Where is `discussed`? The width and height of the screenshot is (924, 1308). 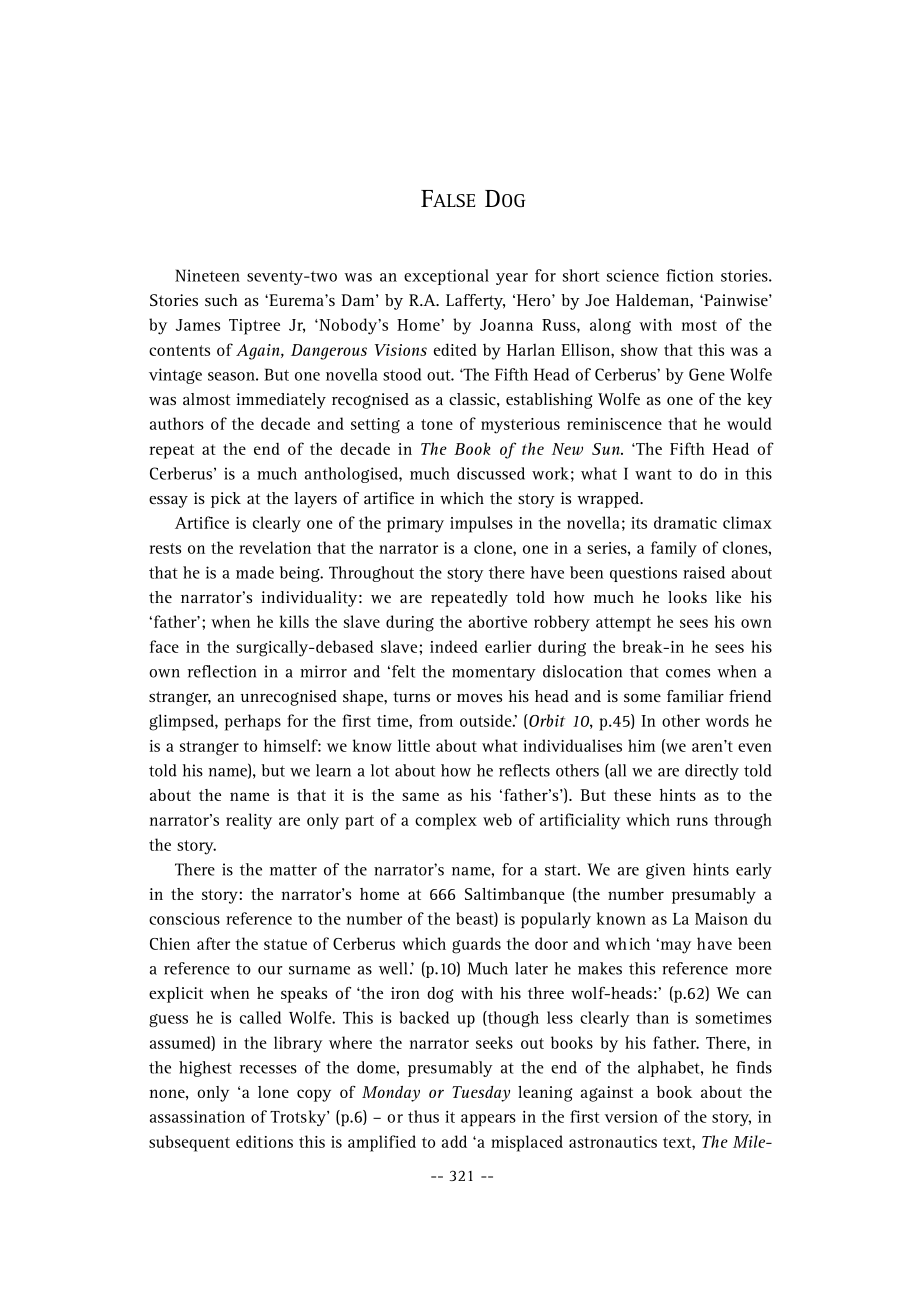 discussed is located at coordinates (491, 473).
